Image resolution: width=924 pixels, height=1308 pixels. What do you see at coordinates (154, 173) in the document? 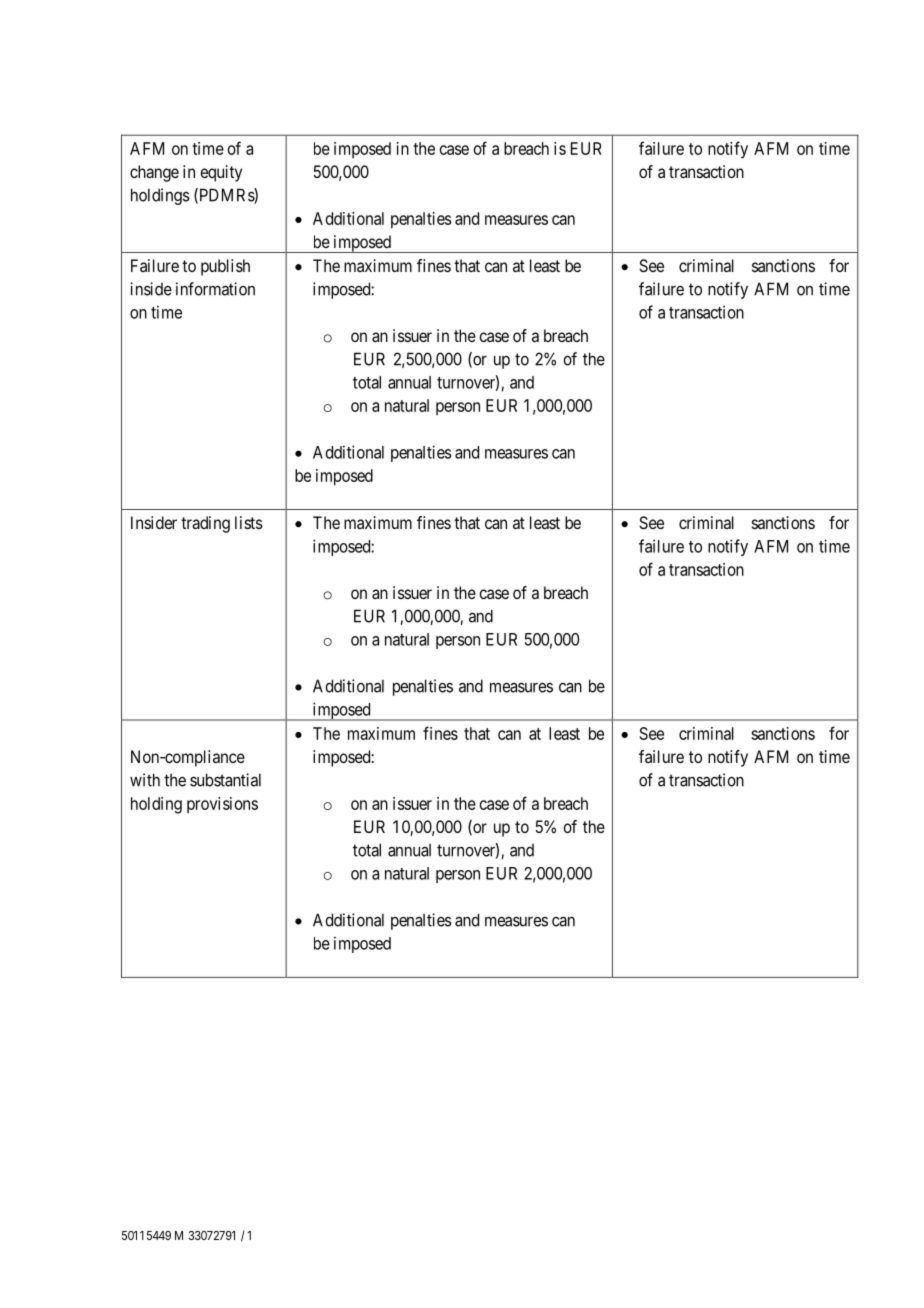
I see `change` at bounding box center [154, 173].
